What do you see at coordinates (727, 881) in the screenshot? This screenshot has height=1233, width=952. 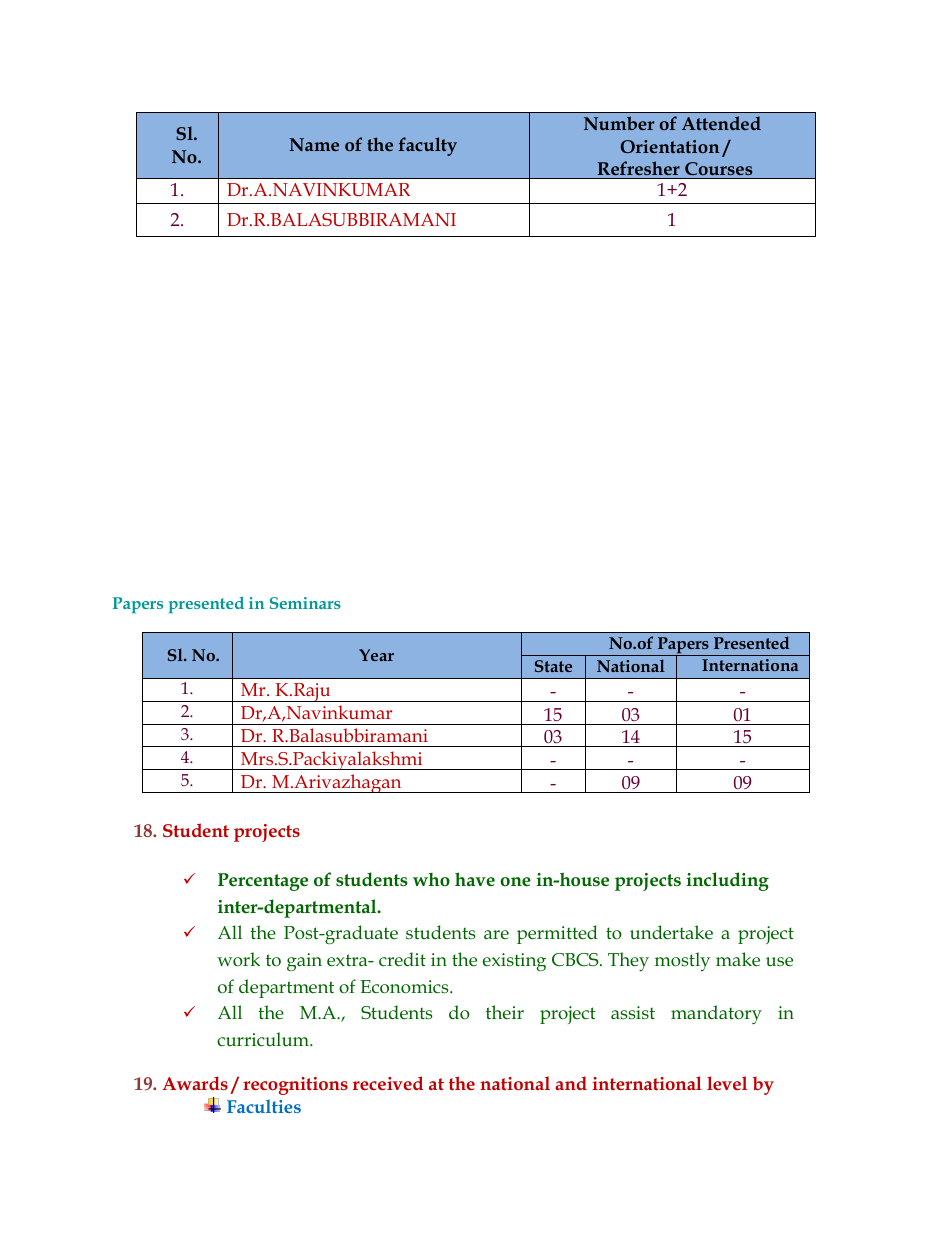 I see `including` at bounding box center [727, 881].
